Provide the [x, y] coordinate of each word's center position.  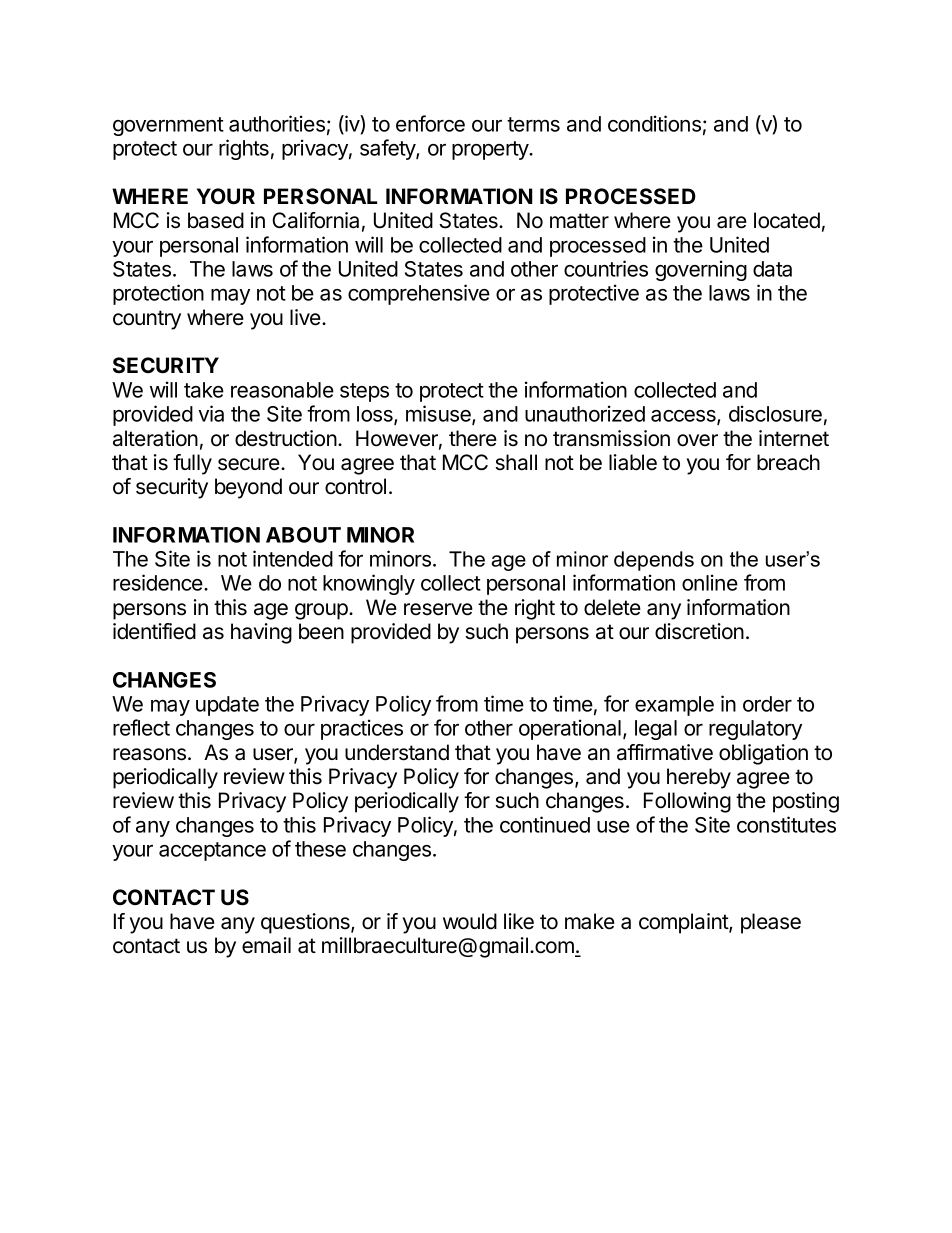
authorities [277, 123]
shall [516, 462]
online [710, 582]
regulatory [755, 730]
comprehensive [419, 294]
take [204, 390]
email [266, 945]
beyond [248, 488]
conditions [654, 123]
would [470, 921]
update [227, 706]
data [772, 269]
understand [397, 752]
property [491, 150]
